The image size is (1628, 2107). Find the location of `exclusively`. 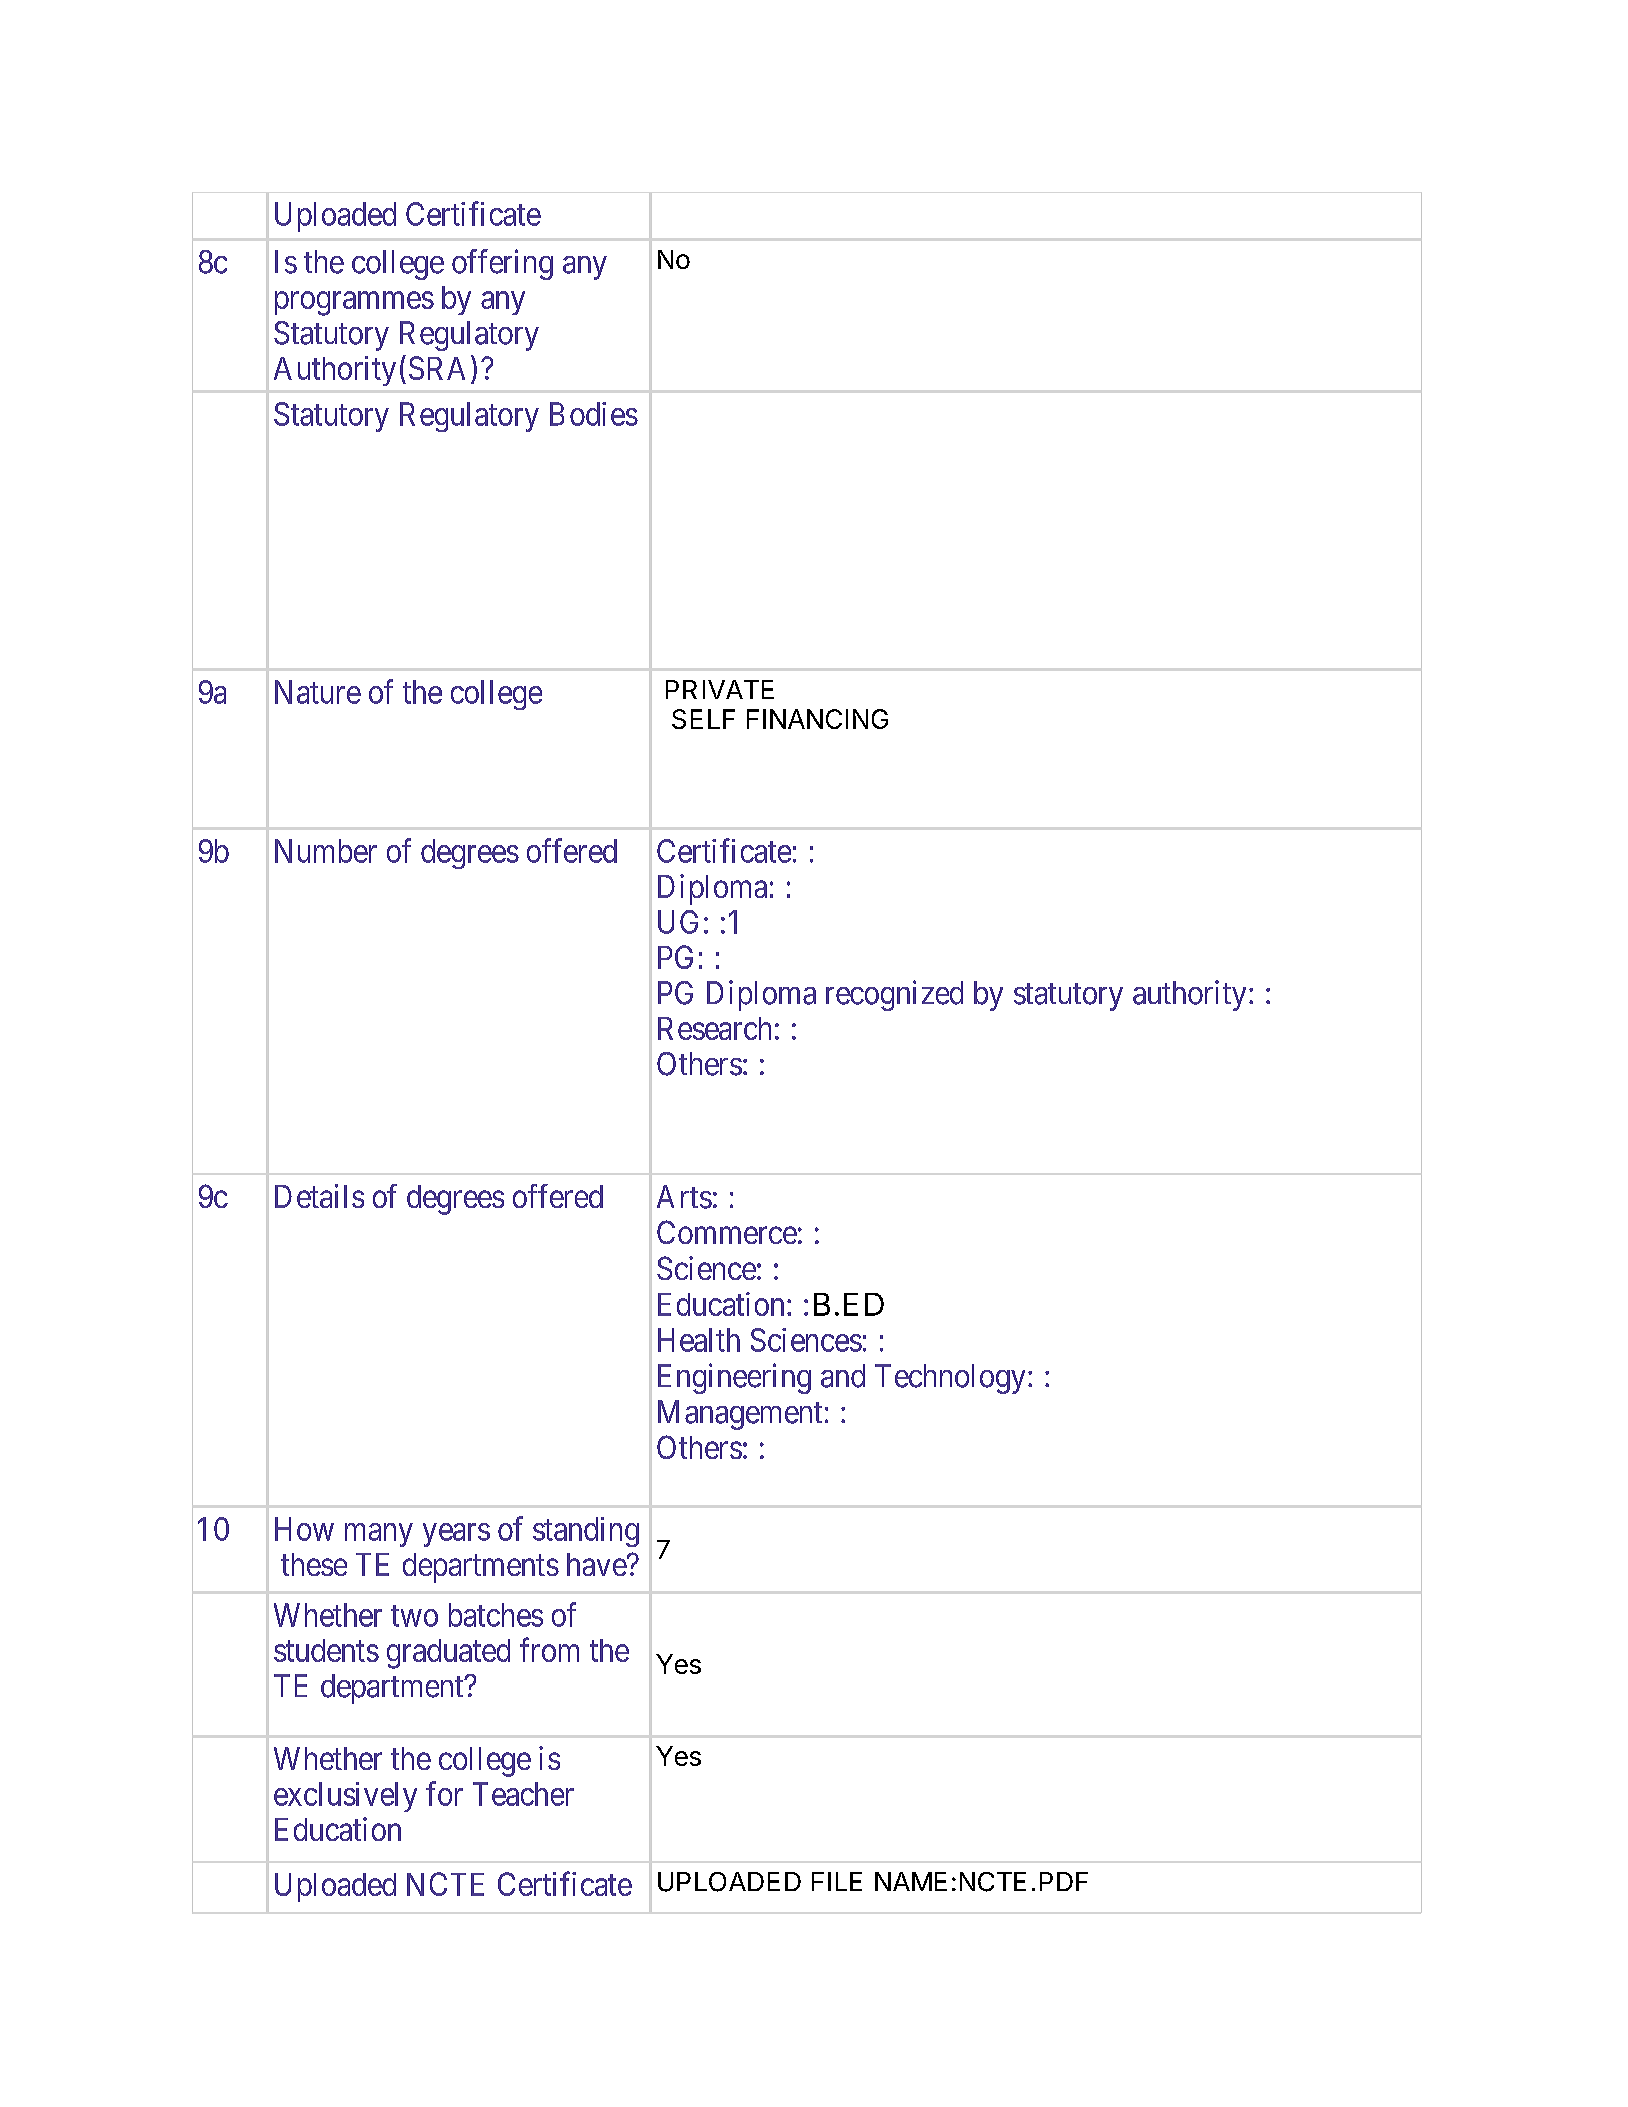

exclusively is located at coordinates (345, 1797).
